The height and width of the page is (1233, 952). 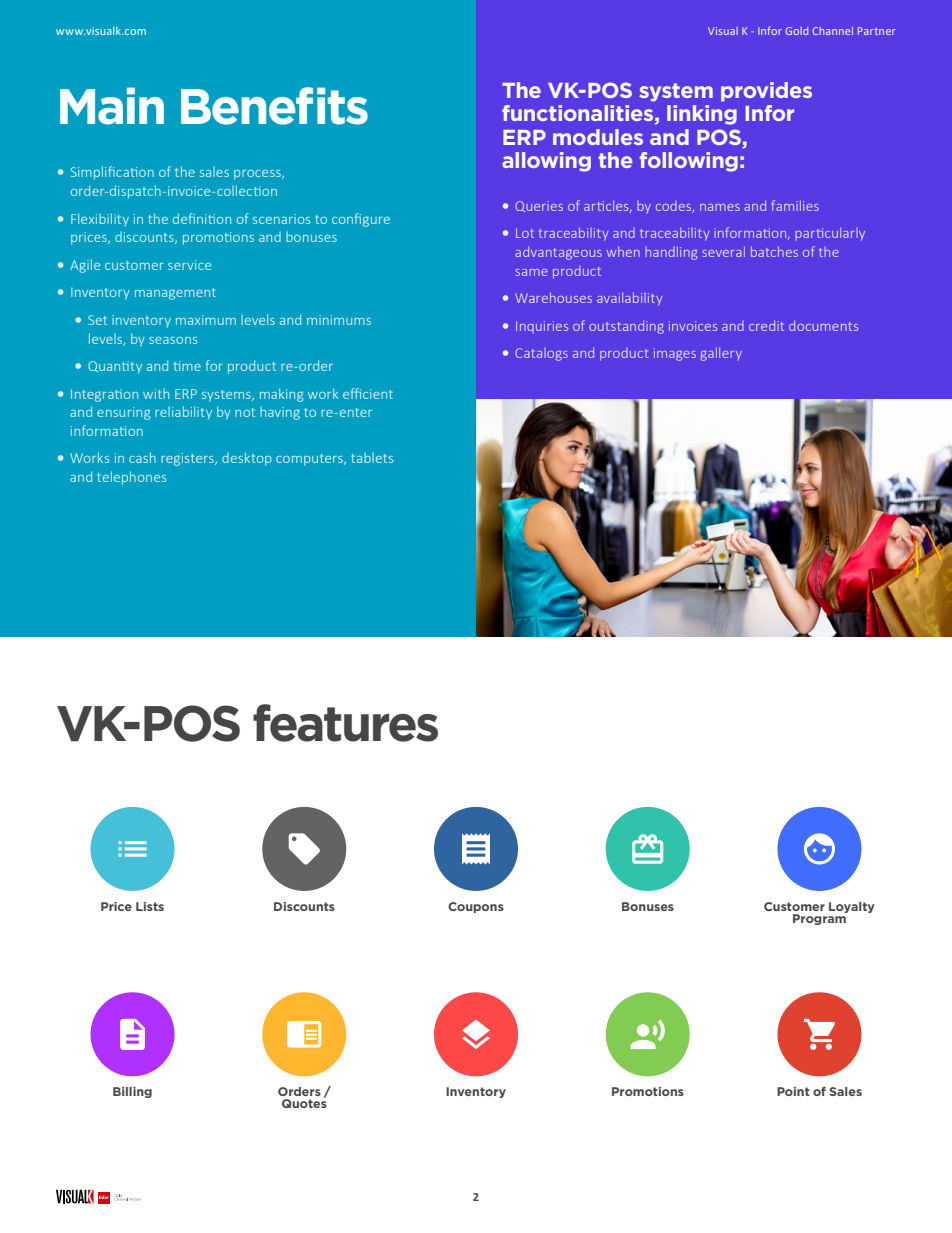 I want to click on modules, so click(x=598, y=137).
